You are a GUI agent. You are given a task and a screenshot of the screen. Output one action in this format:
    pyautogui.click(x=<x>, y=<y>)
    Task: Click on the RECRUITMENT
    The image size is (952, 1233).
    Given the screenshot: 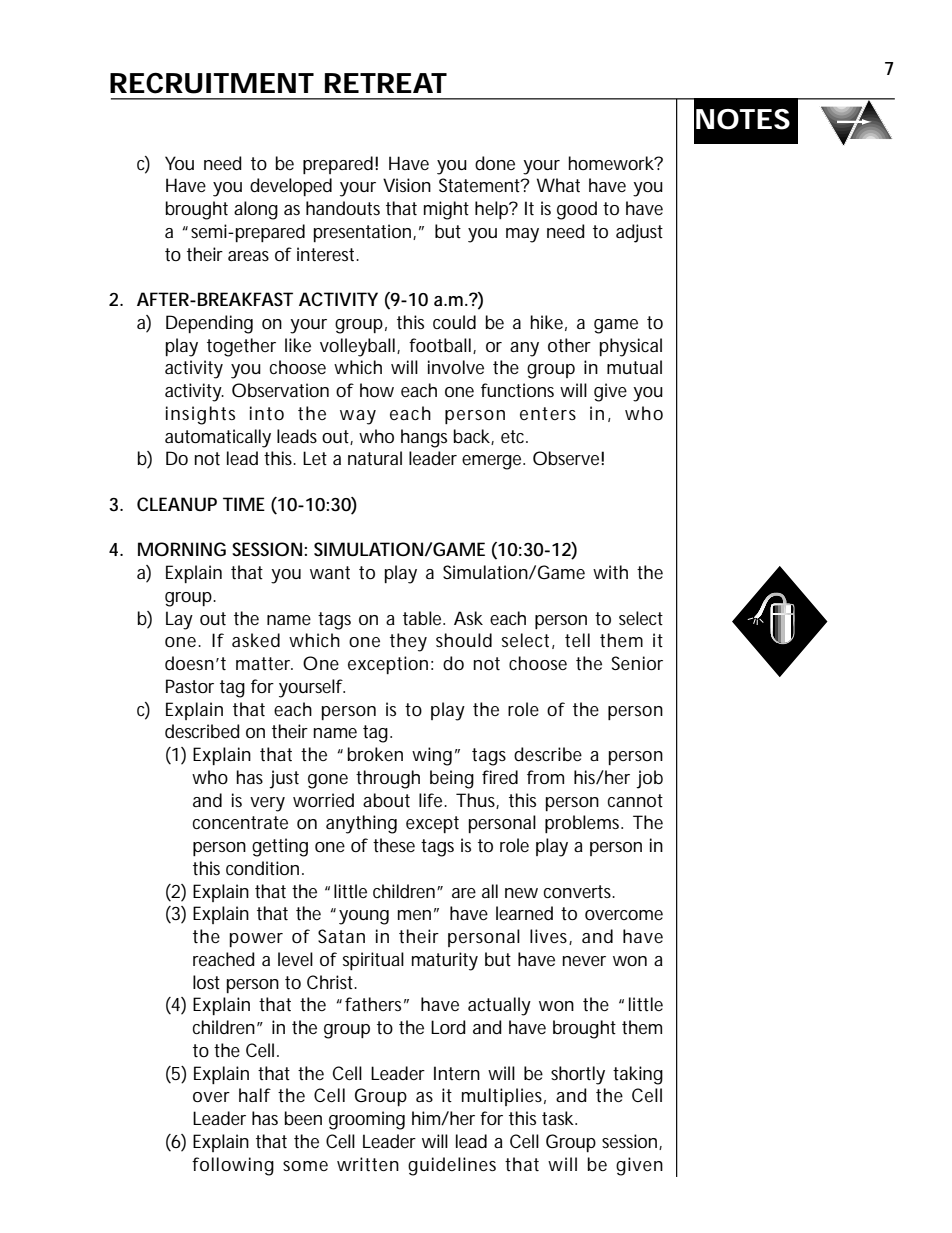 What is the action you would take?
    pyautogui.click(x=212, y=83)
